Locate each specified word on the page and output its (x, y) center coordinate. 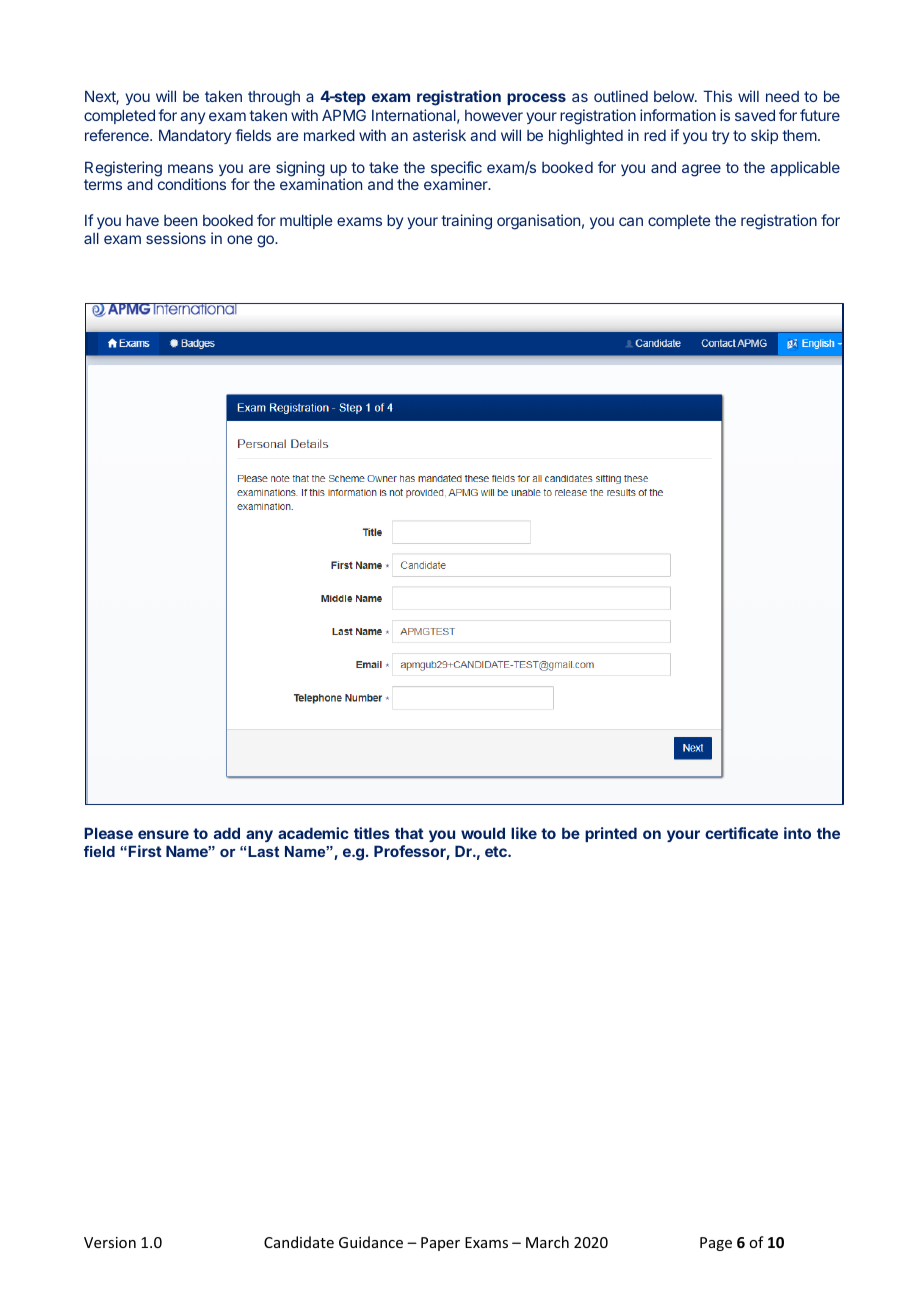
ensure (163, 834)
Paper (440, 1244)
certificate (741, 833)
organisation (538, 222)
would (483, 833)
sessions (176, 238)
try (720, 137)
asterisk (439, 135)
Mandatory (195, 136)
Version (110, 1242)
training (466, 222)
